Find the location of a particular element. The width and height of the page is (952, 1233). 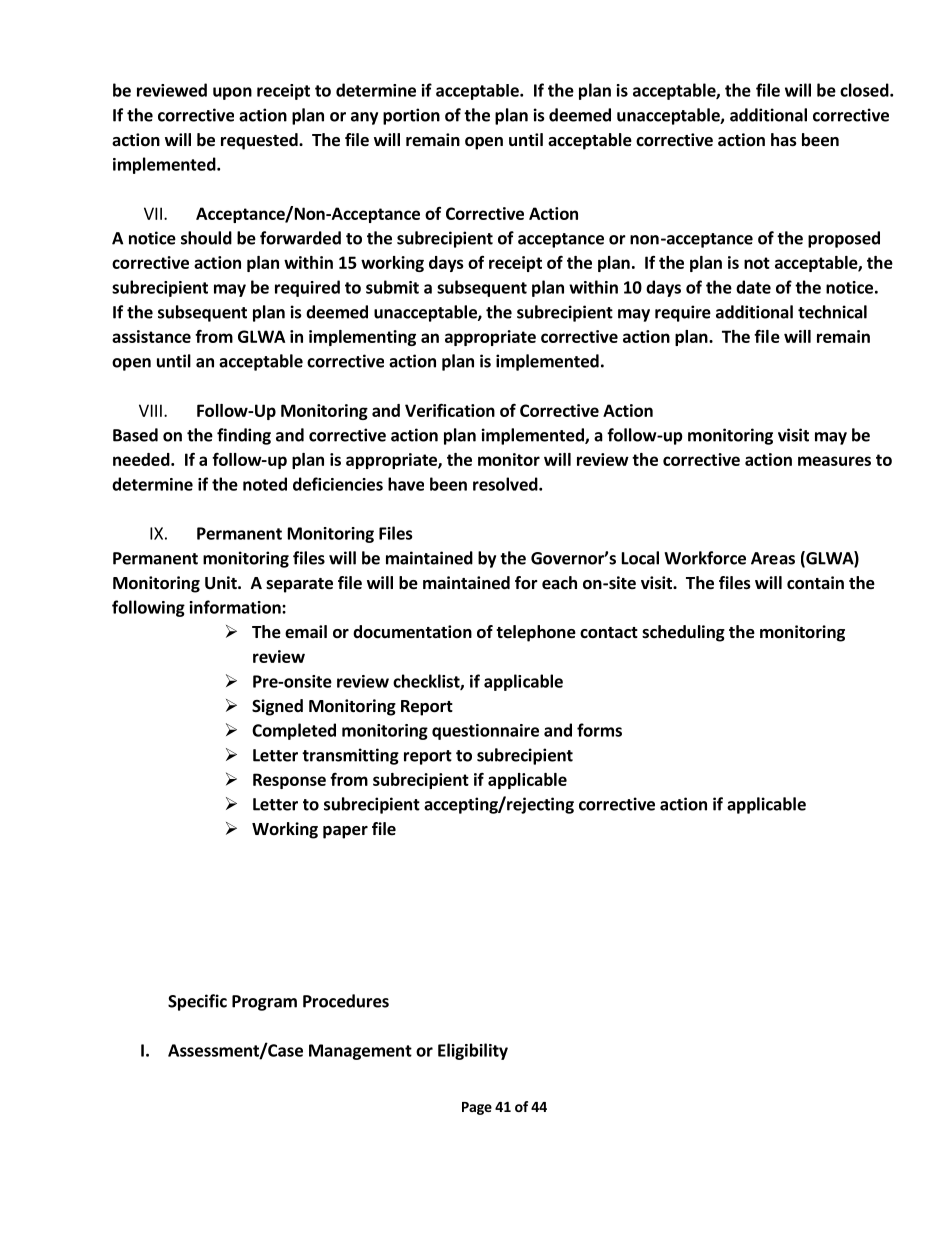

upon is located at coordinates (232, 93).
